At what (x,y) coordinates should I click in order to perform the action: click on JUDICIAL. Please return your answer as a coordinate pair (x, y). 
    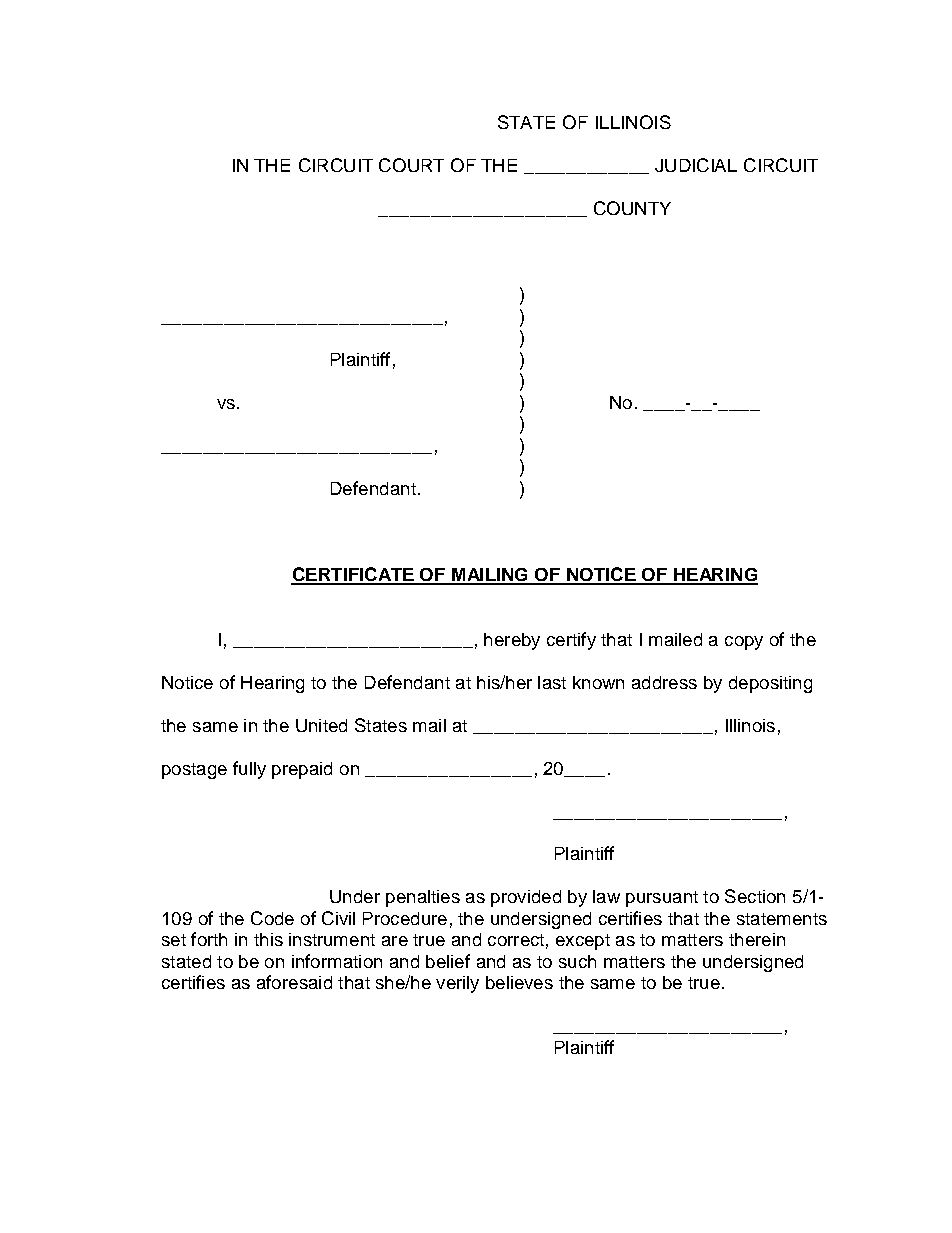
    Looking at the image, I should click on (696, 165).
